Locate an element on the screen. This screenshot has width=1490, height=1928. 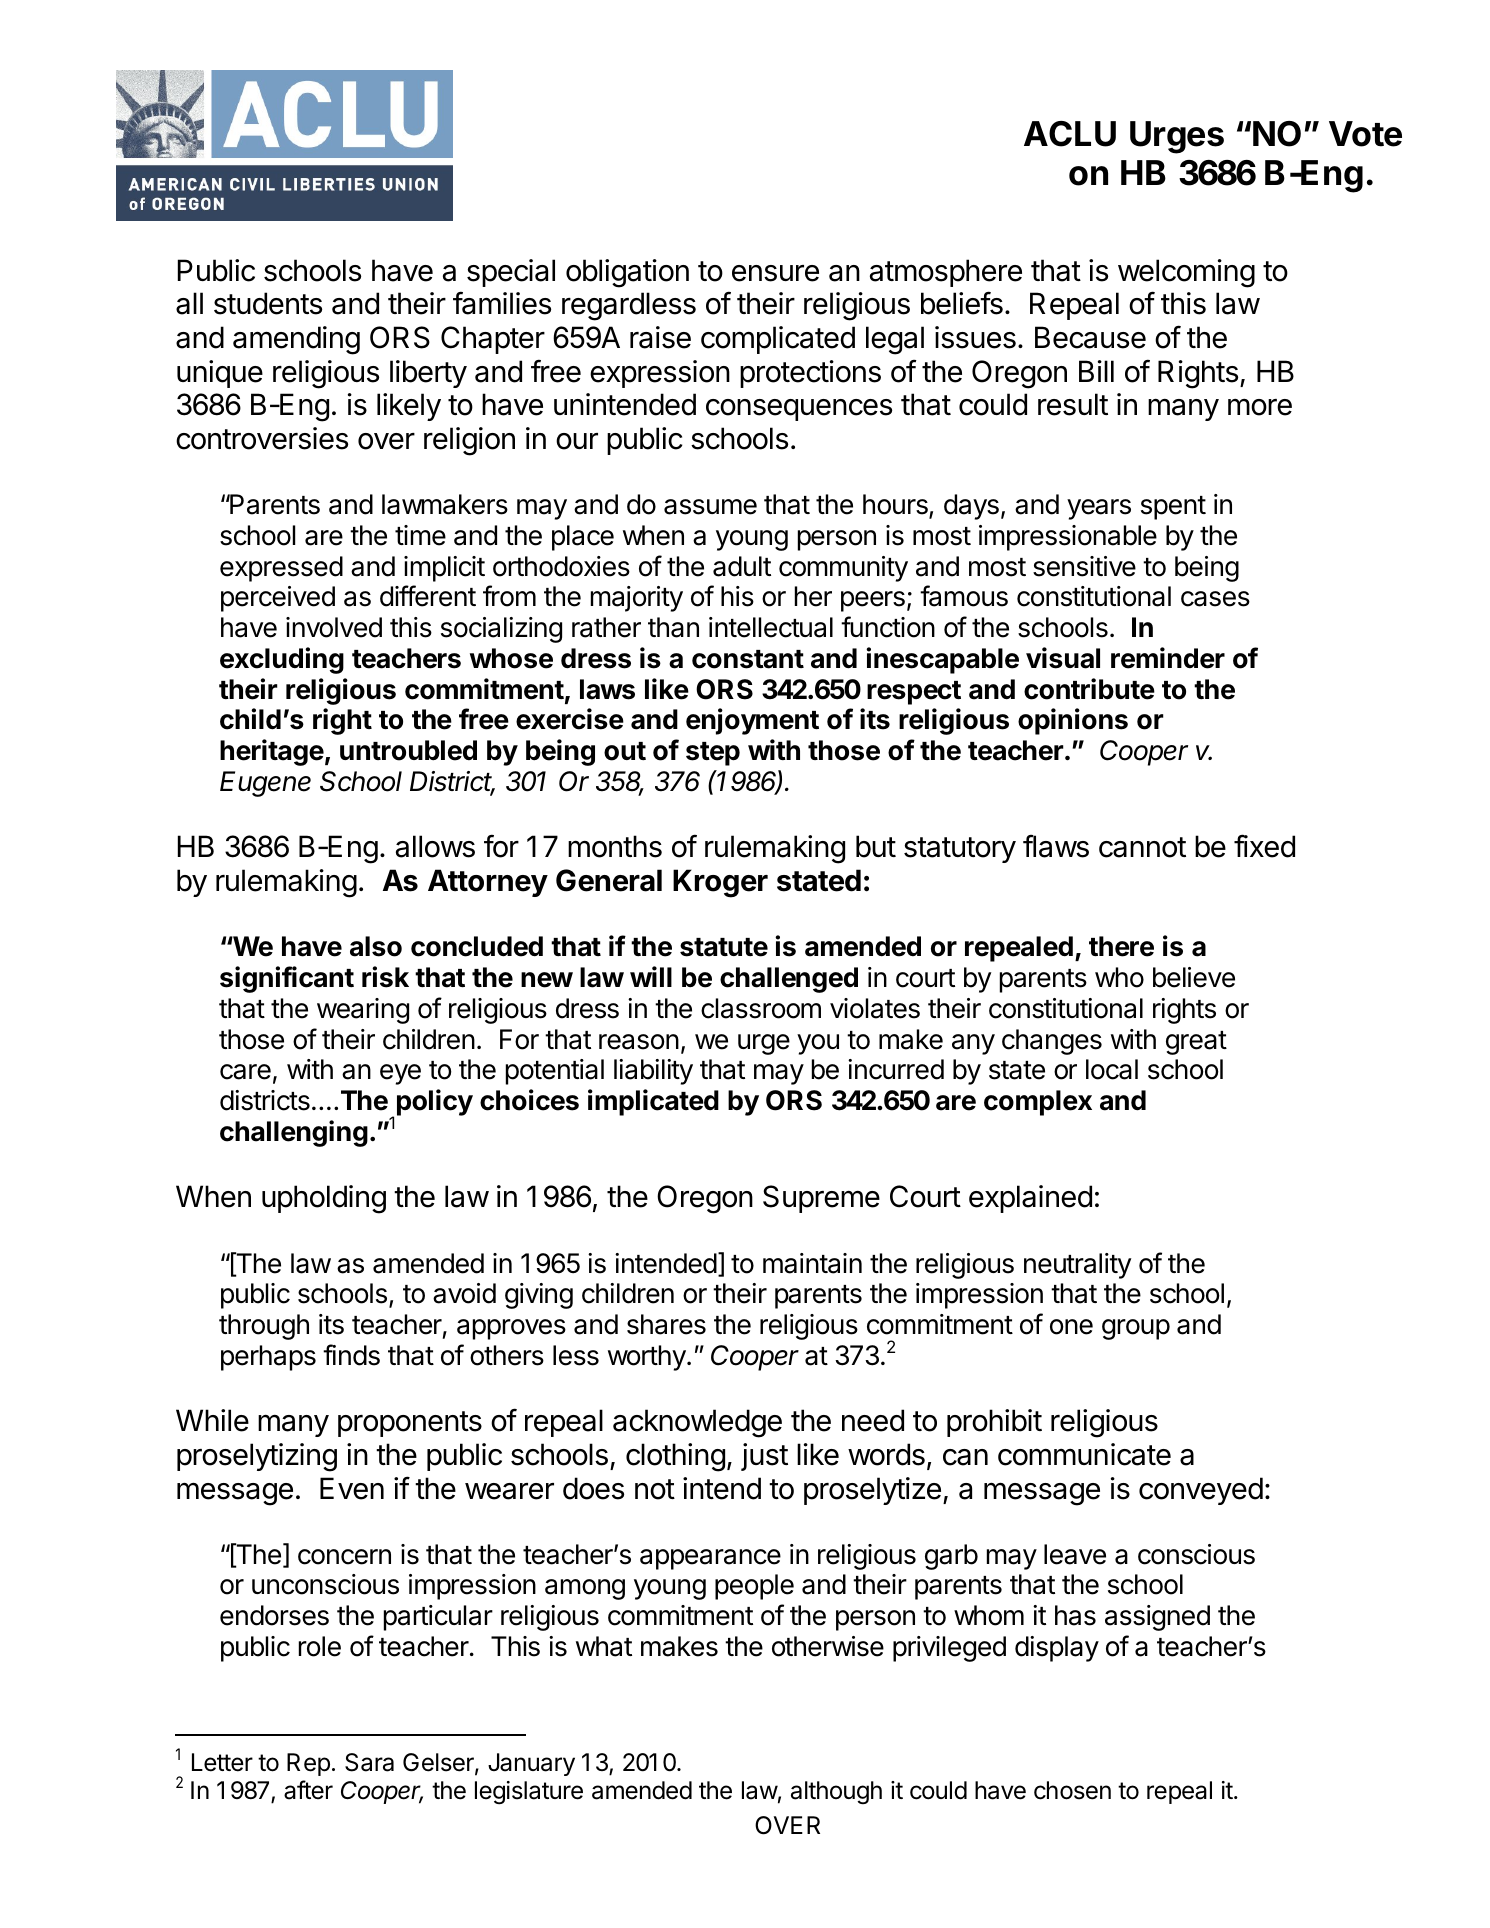
finds is located at coordinates (351, 1355).
